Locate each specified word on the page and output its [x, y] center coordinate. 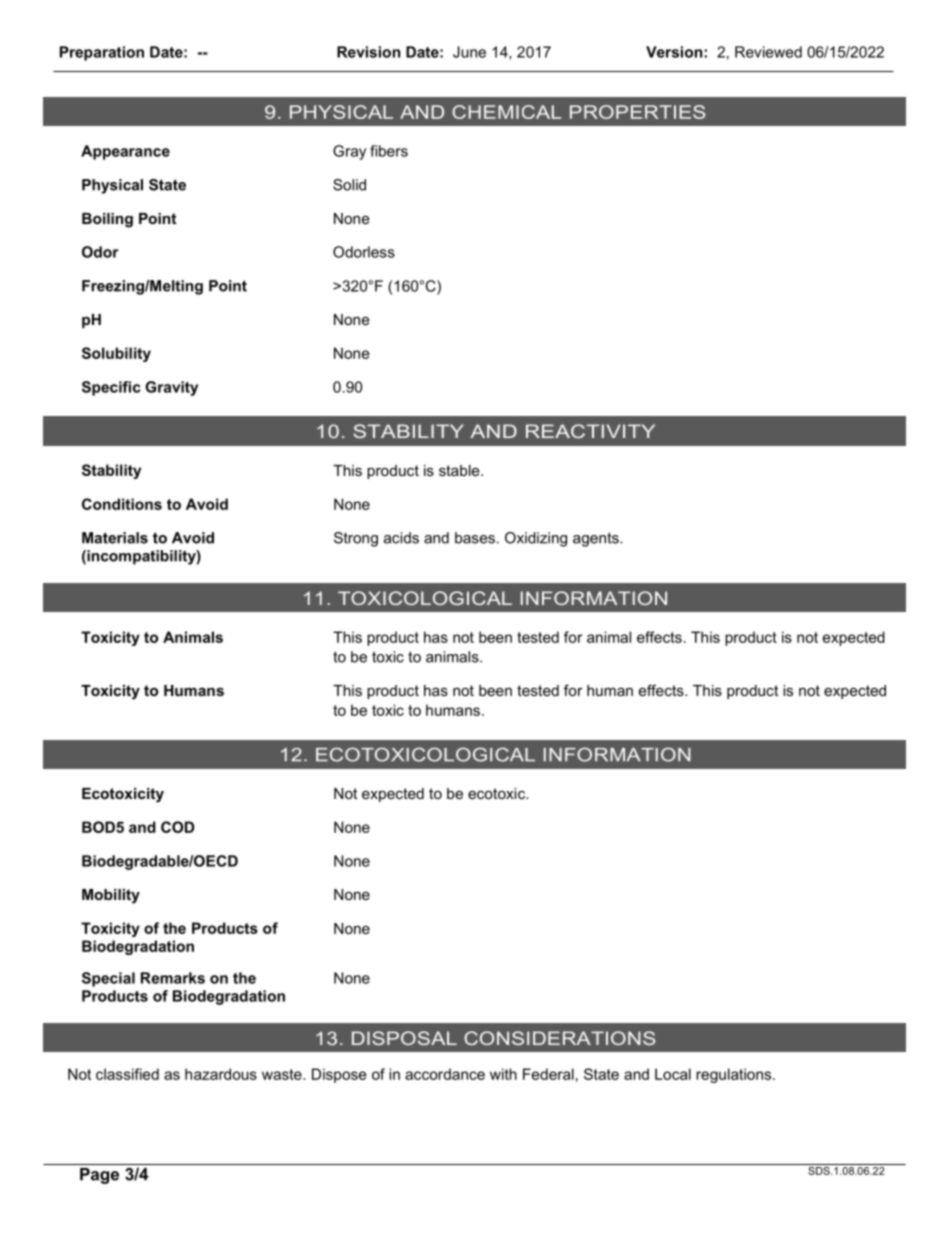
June [469, 52]
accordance [445, 1074]
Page [99, 1176]
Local [673, 1074]
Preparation [102, 53]
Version [675, 52]
